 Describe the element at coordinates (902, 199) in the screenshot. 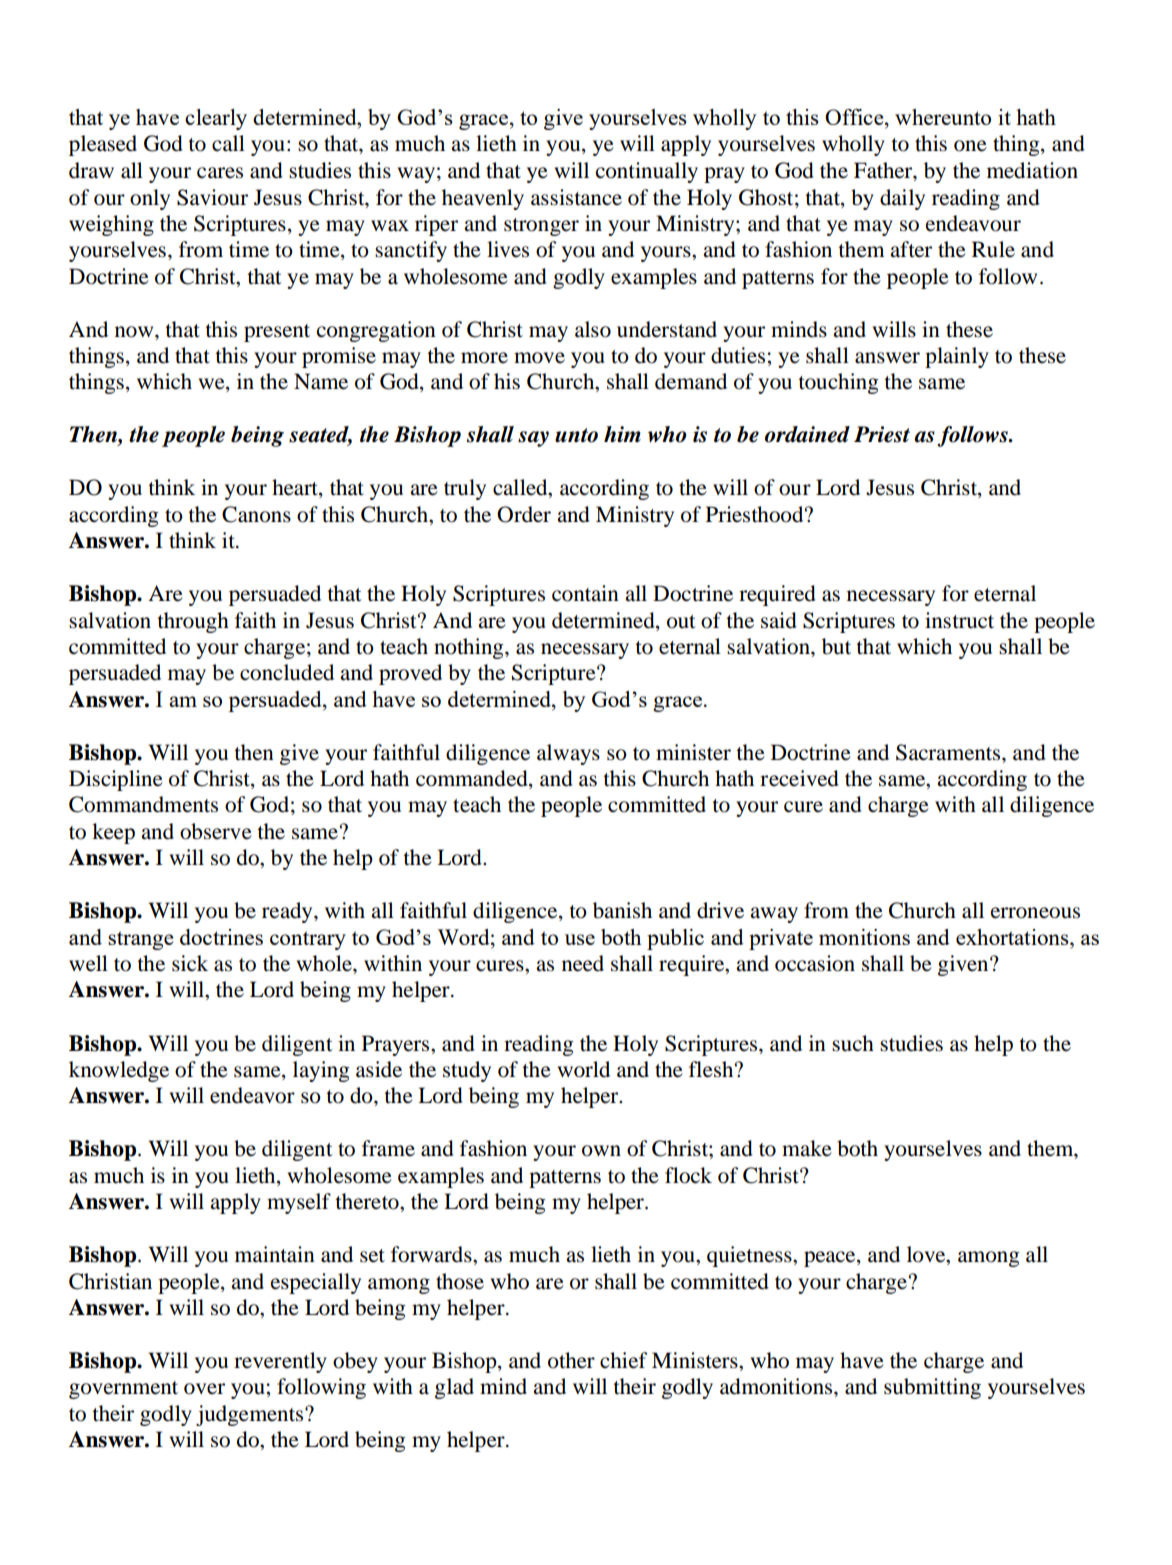

I see `daily` at that location.
